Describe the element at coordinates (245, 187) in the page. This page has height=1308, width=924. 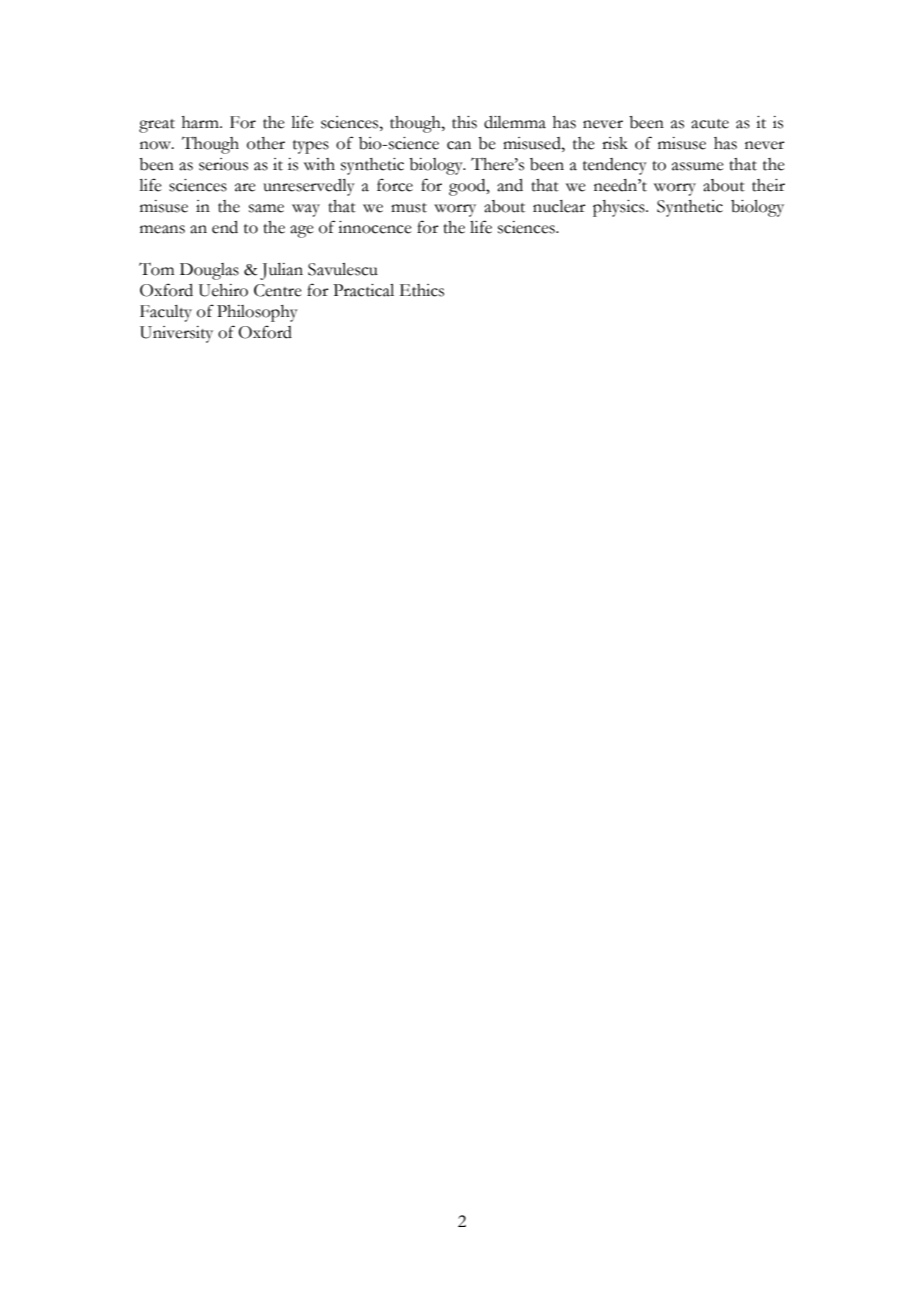
I see `are` at that location.
